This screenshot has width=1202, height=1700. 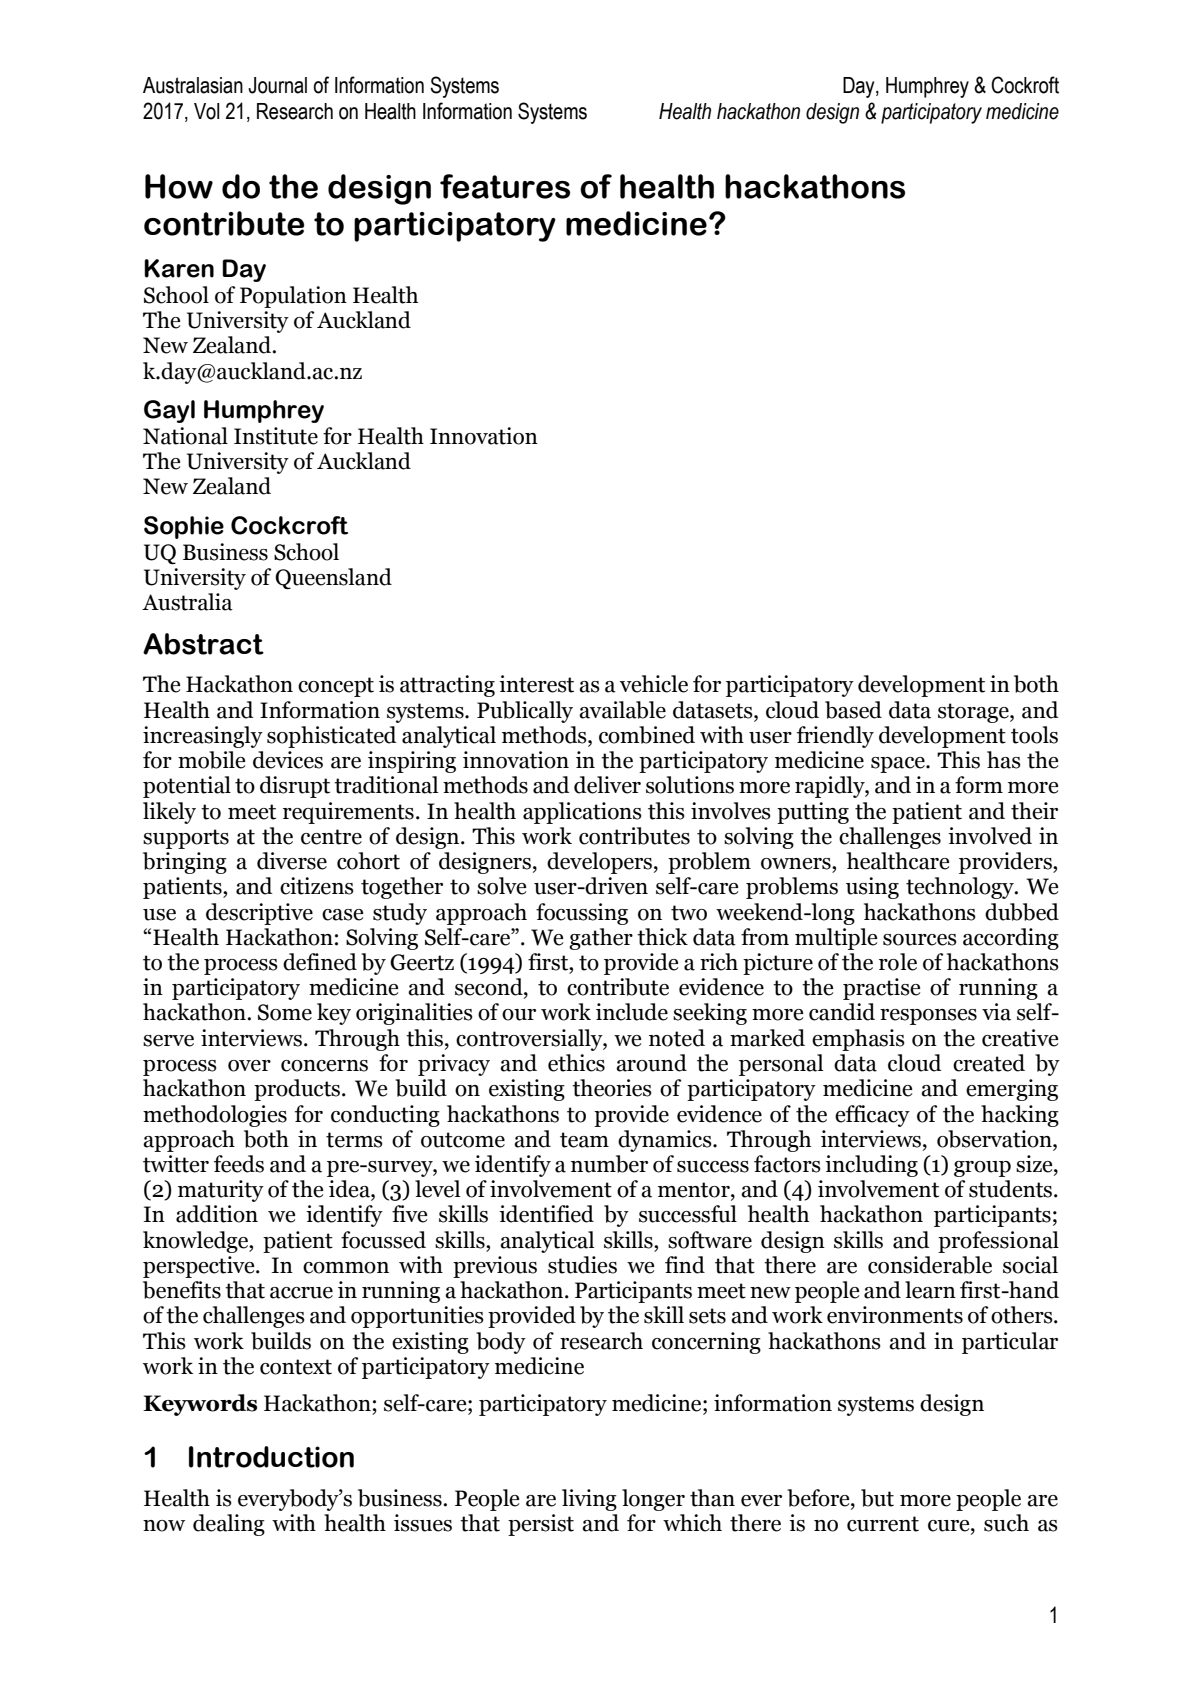 What do you see at coordinates (295, 787) in the screenshot?
I see `disrupt` at bounding box center [295, 787].
